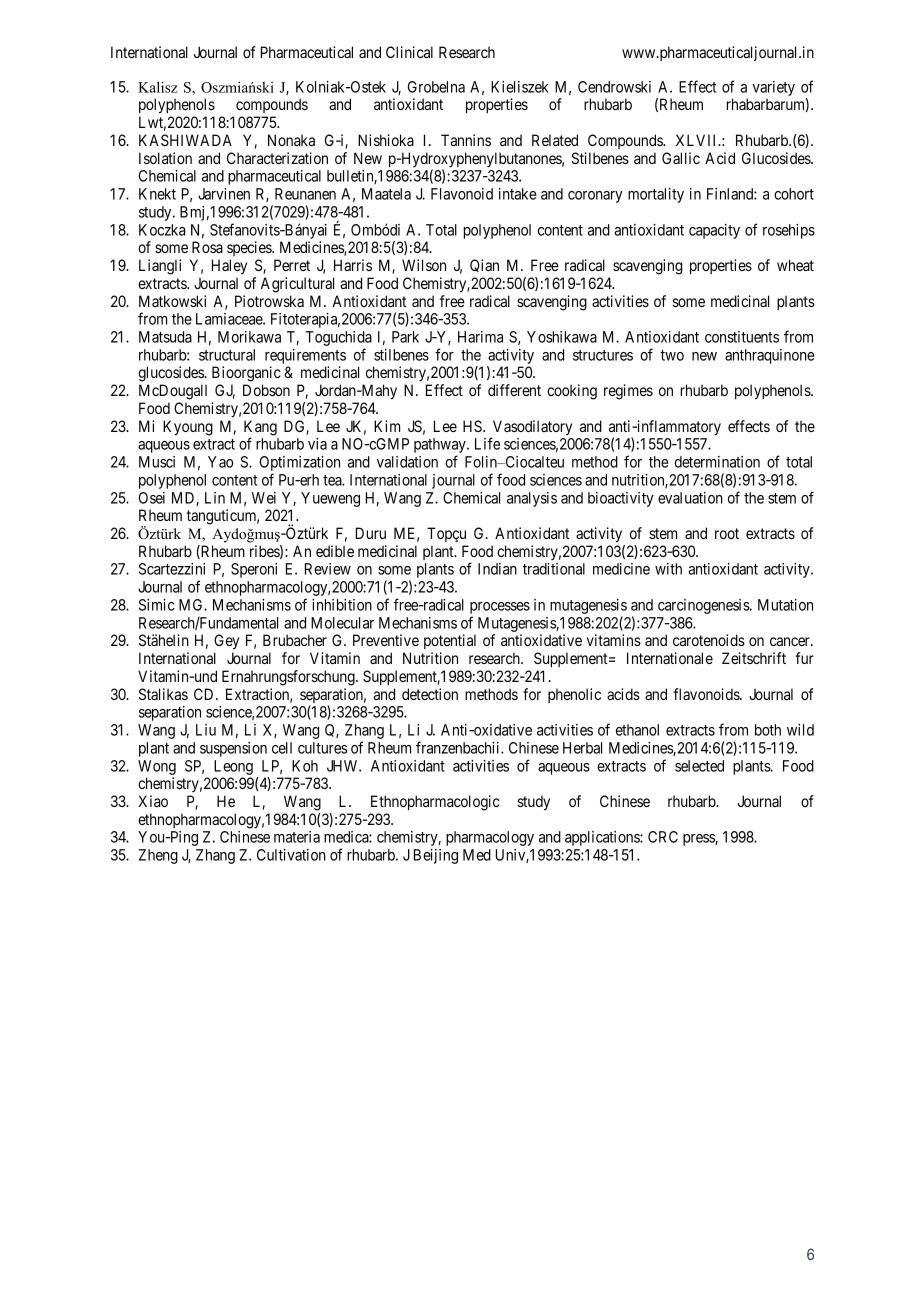 This screenshot has height=1308, width=924. Describe the element at coordinates (709, 640) in the screenshot. I see `carotenoids` at that location.
